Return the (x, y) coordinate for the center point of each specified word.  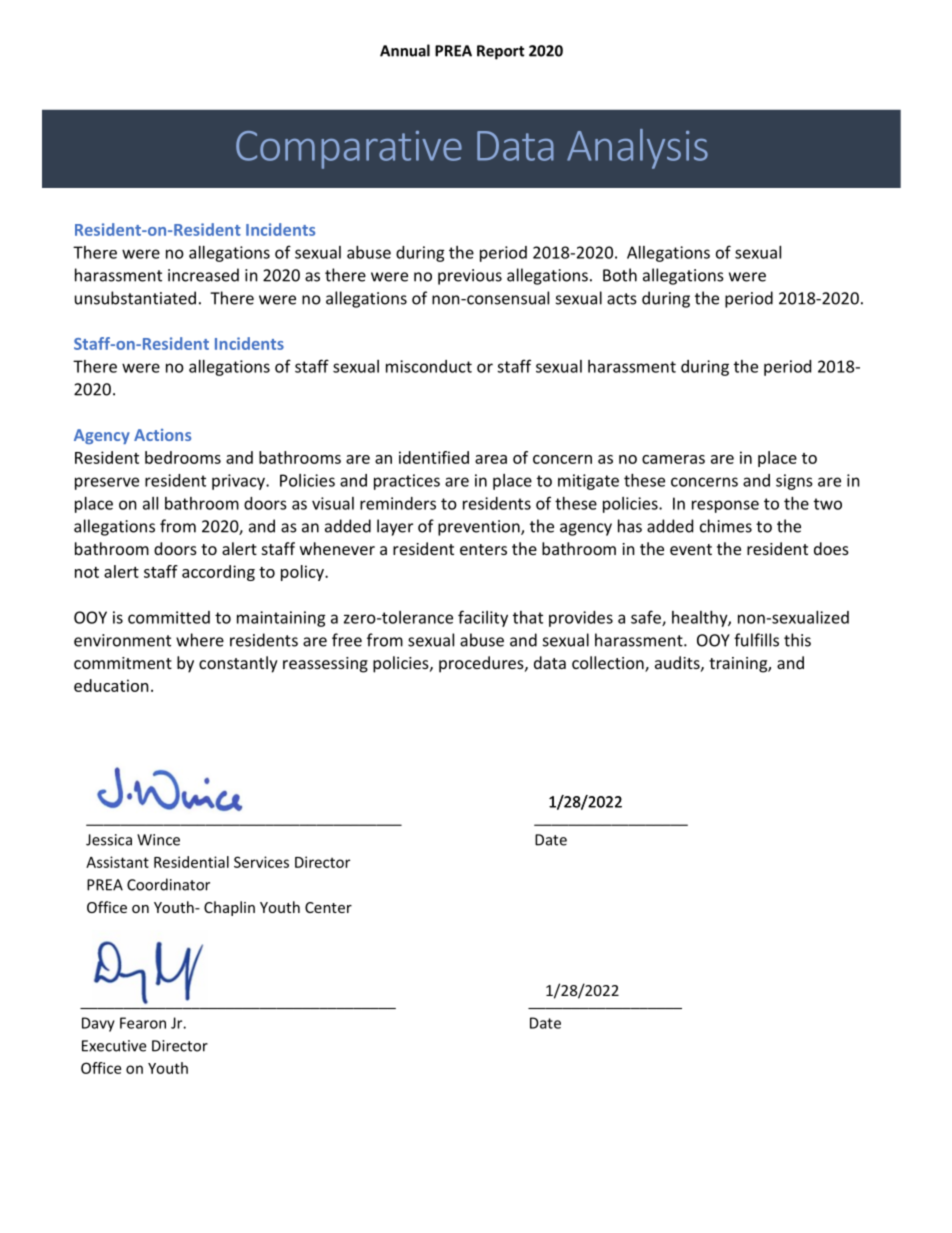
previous (470, 277)
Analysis (637, 149)
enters (483, 549)
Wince (158, 840)
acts (622, 299)
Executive (114, 1046)
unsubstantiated (135, 298)
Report (501, 52)
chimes (726, 526)
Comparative (349, 150)
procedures (482, 664)
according (218, 573)
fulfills (756, 640)
